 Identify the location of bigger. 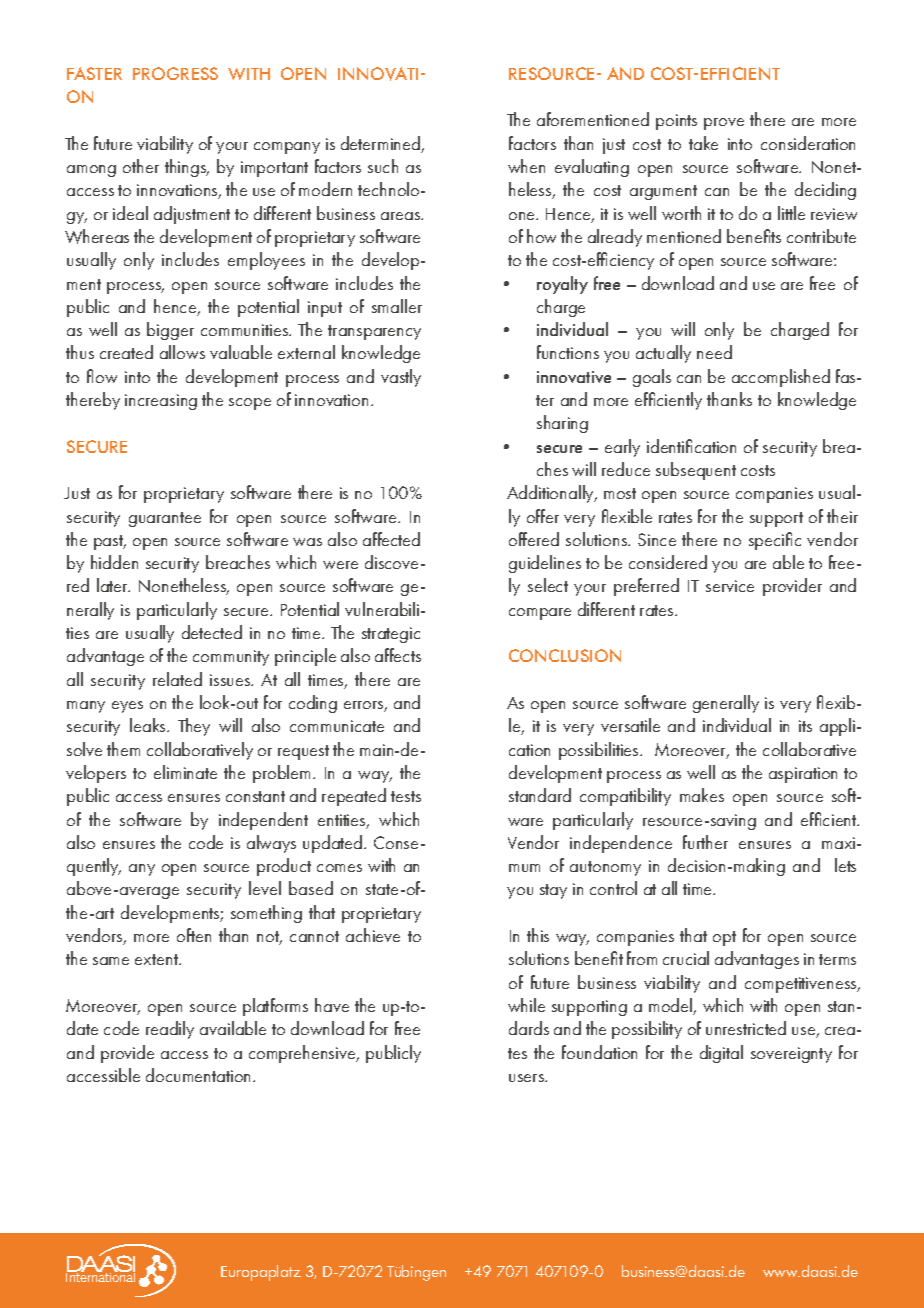
(170, 331).
